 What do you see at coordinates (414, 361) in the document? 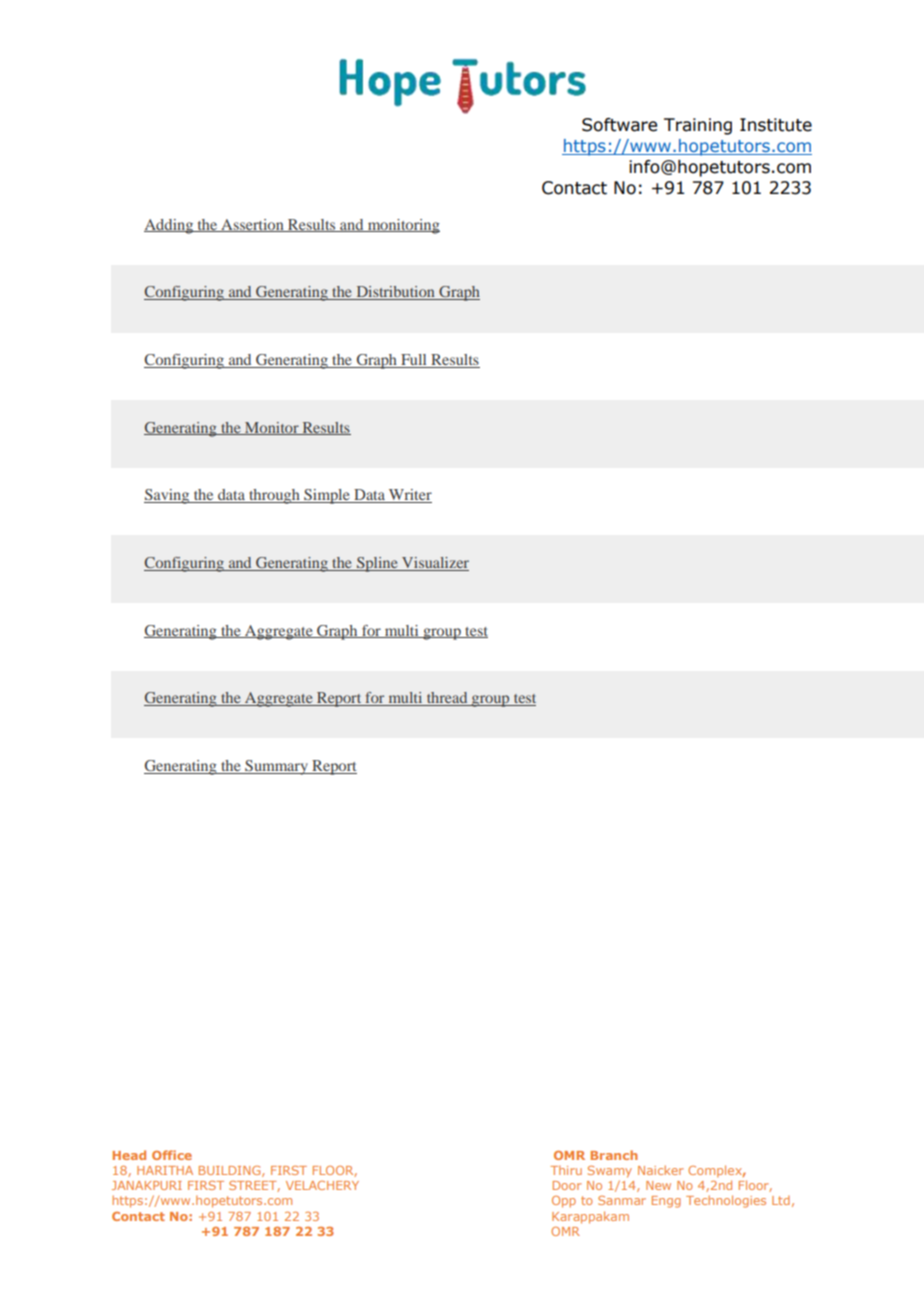
I see `Full` at bounding box center [414, 361].
